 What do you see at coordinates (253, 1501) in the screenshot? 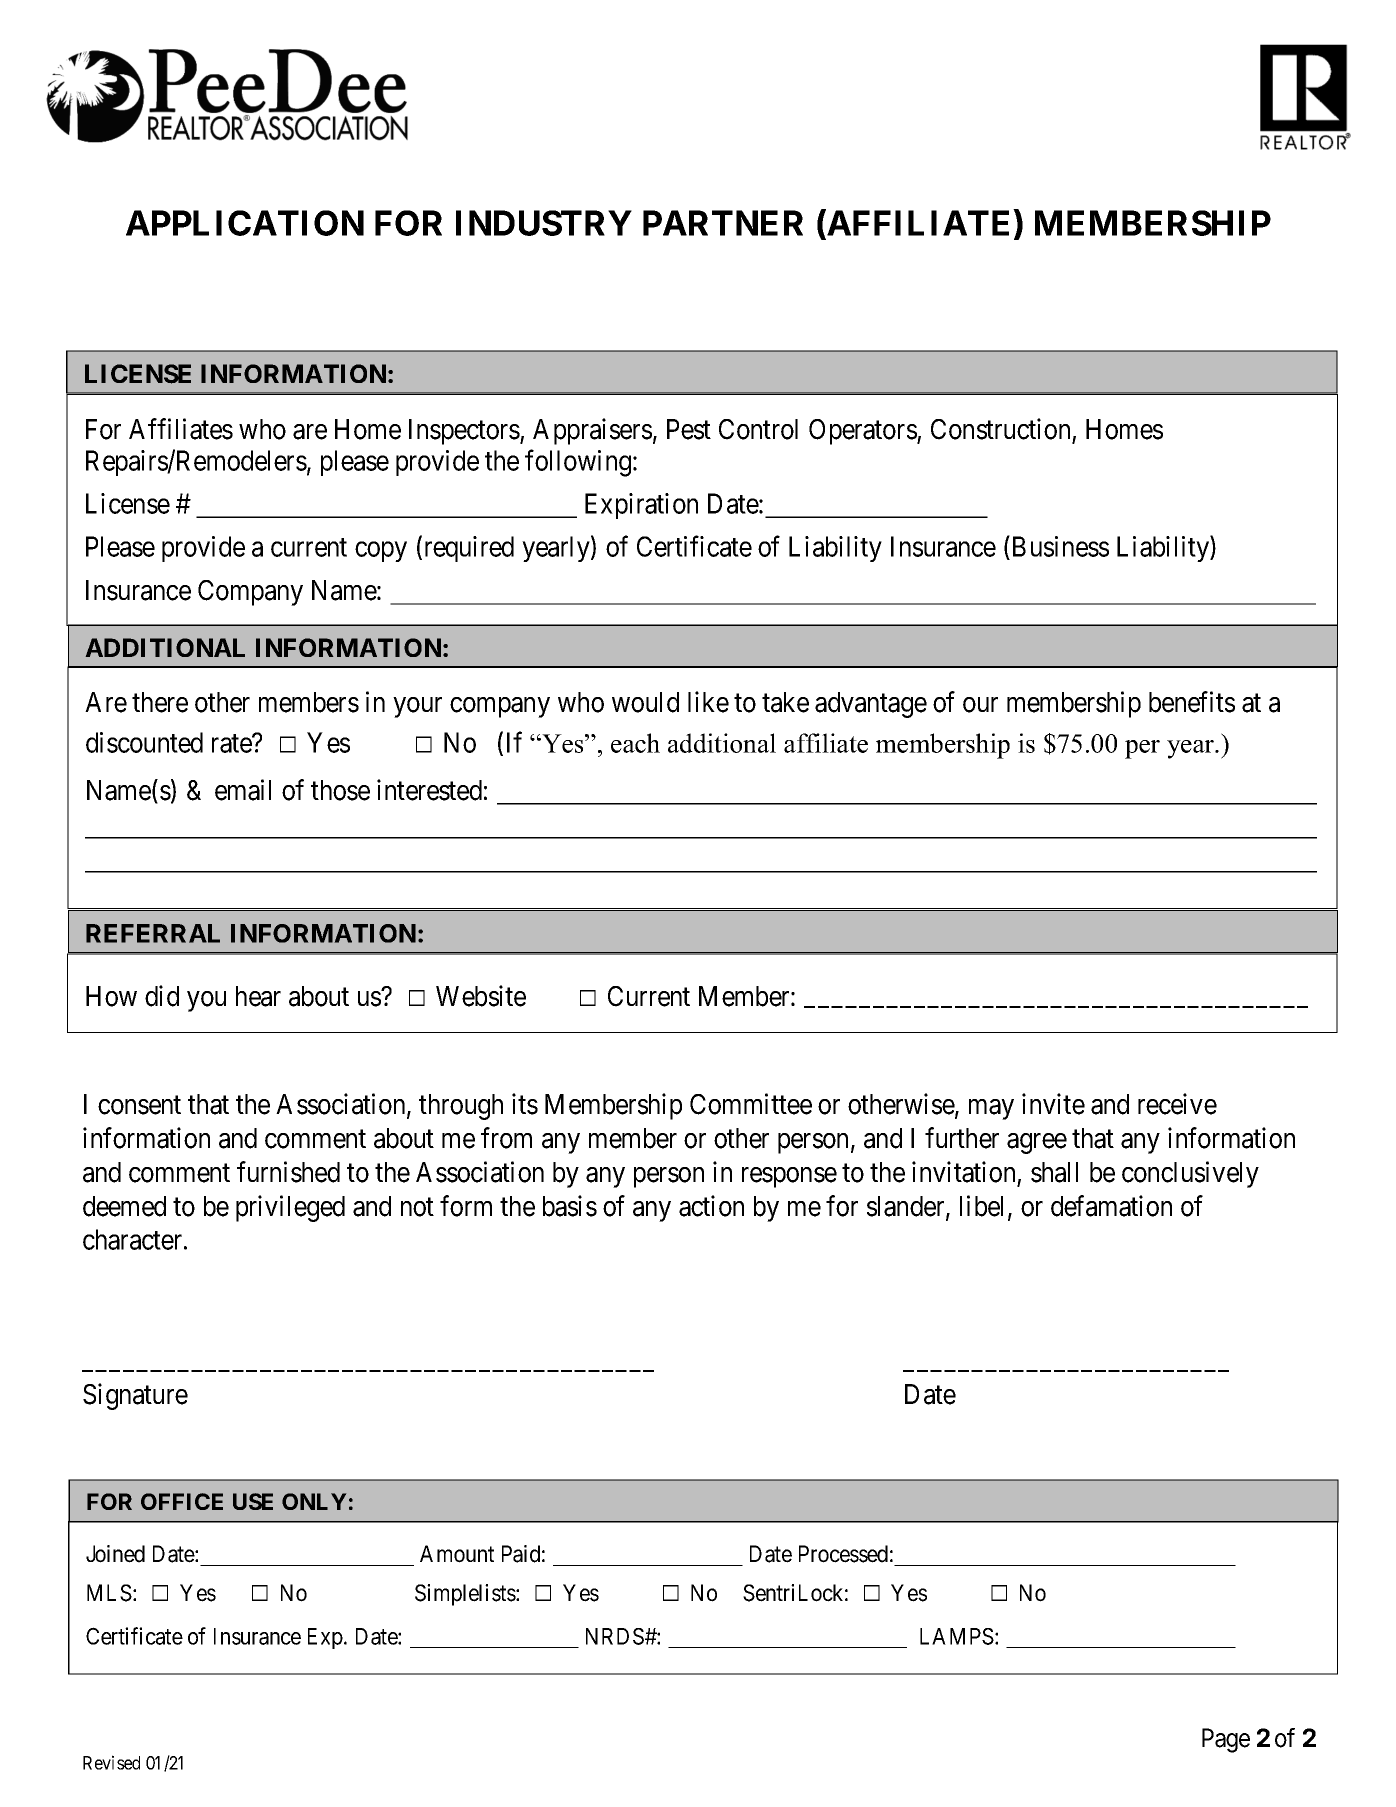
I see `USE` at bounding box center [253, 1501].
